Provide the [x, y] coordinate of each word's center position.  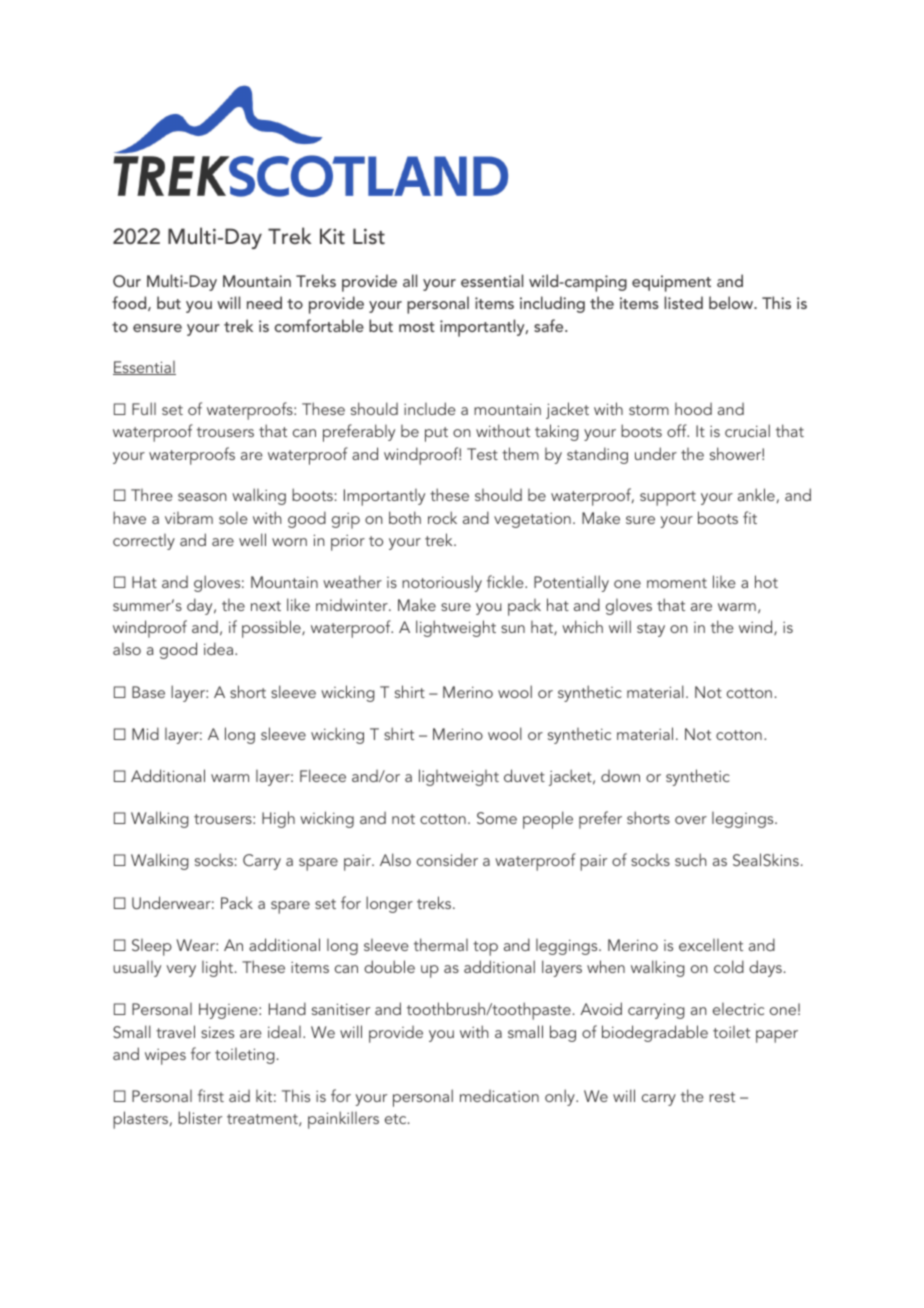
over [691, 820]
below [732, 302]
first [211, 1095]
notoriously [442, 583]
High [278, 819]
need [264, 302]
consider [447, 859]
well [252, 539]
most [417, 327]
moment [677, 583]
